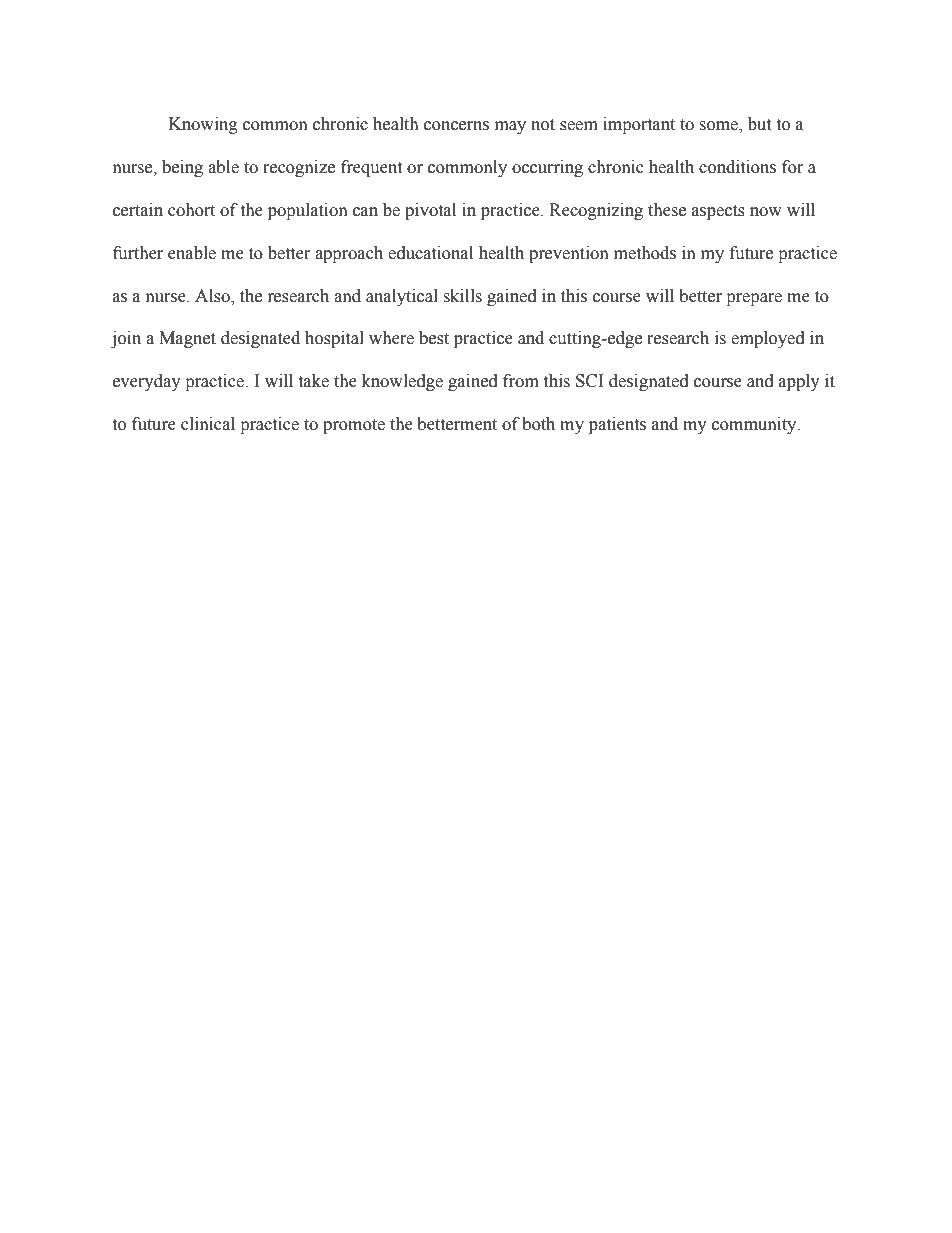 The height and width of the document is (1233, 952). I want to click on both, so click(538, 424).
